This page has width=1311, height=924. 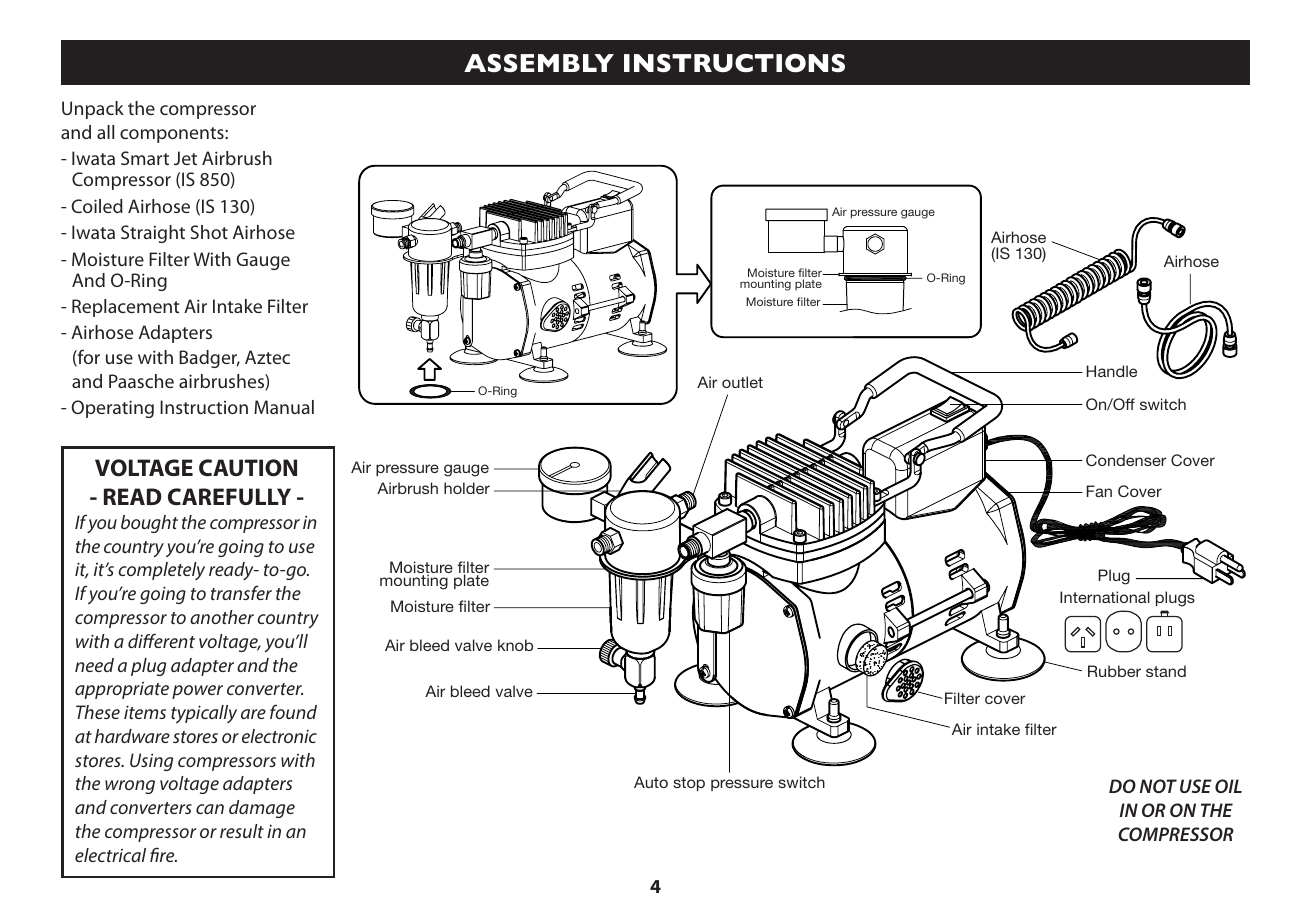 What do you see at coordinates (539, 63) in the page?
I see `ASSEMBLY` at bounding box center [539, 63].
